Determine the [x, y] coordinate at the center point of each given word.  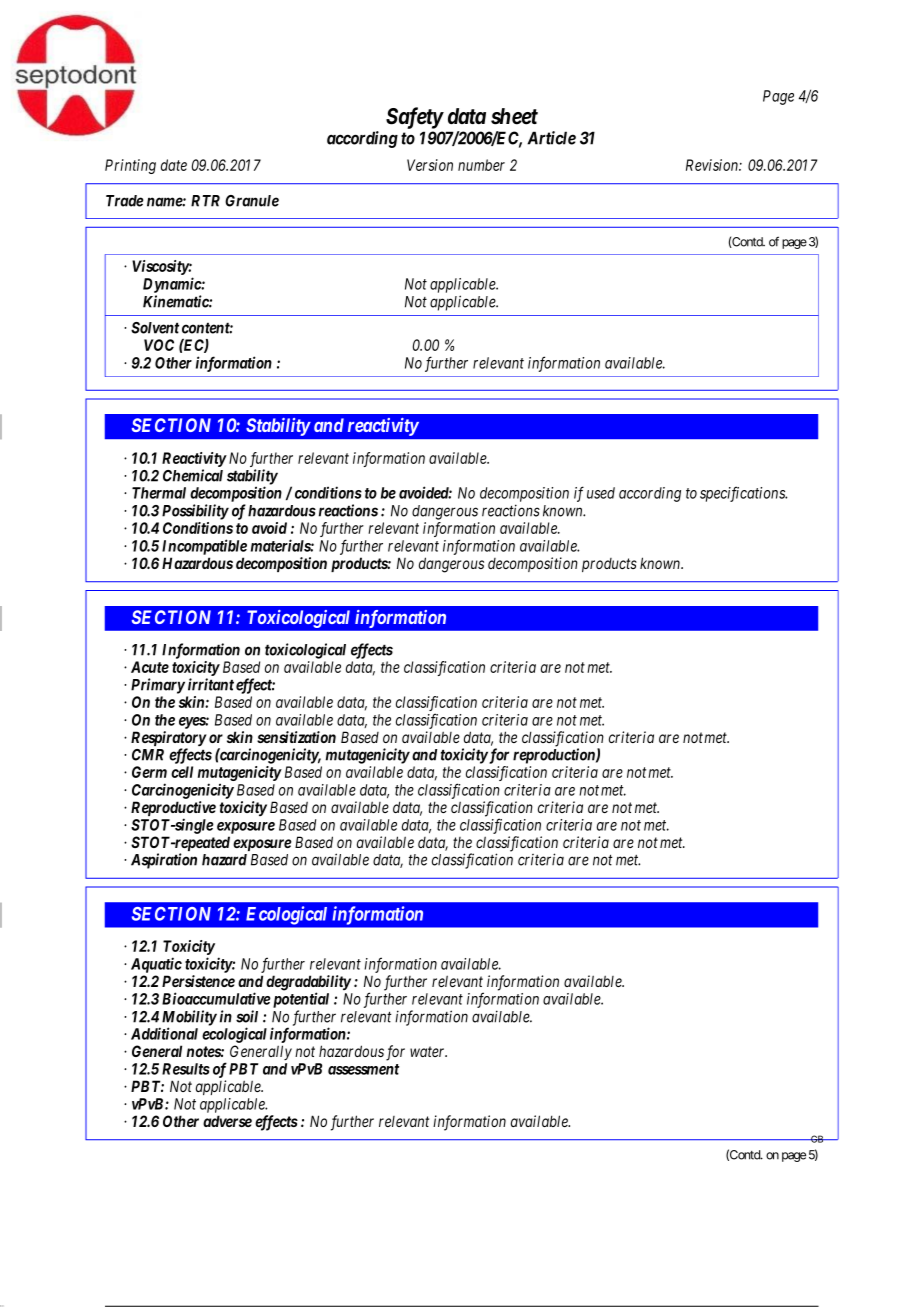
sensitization [296, 737]
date [174, 165]
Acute [150, 667]
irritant [211, 684]
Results [186, 1069]
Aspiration [164, 861]
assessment [363, 1069]
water [428, 1051]
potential [299, 1000]
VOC [159, 345]
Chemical [193, 475]
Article [551, 138]
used [601, 493]
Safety [414, 118]
